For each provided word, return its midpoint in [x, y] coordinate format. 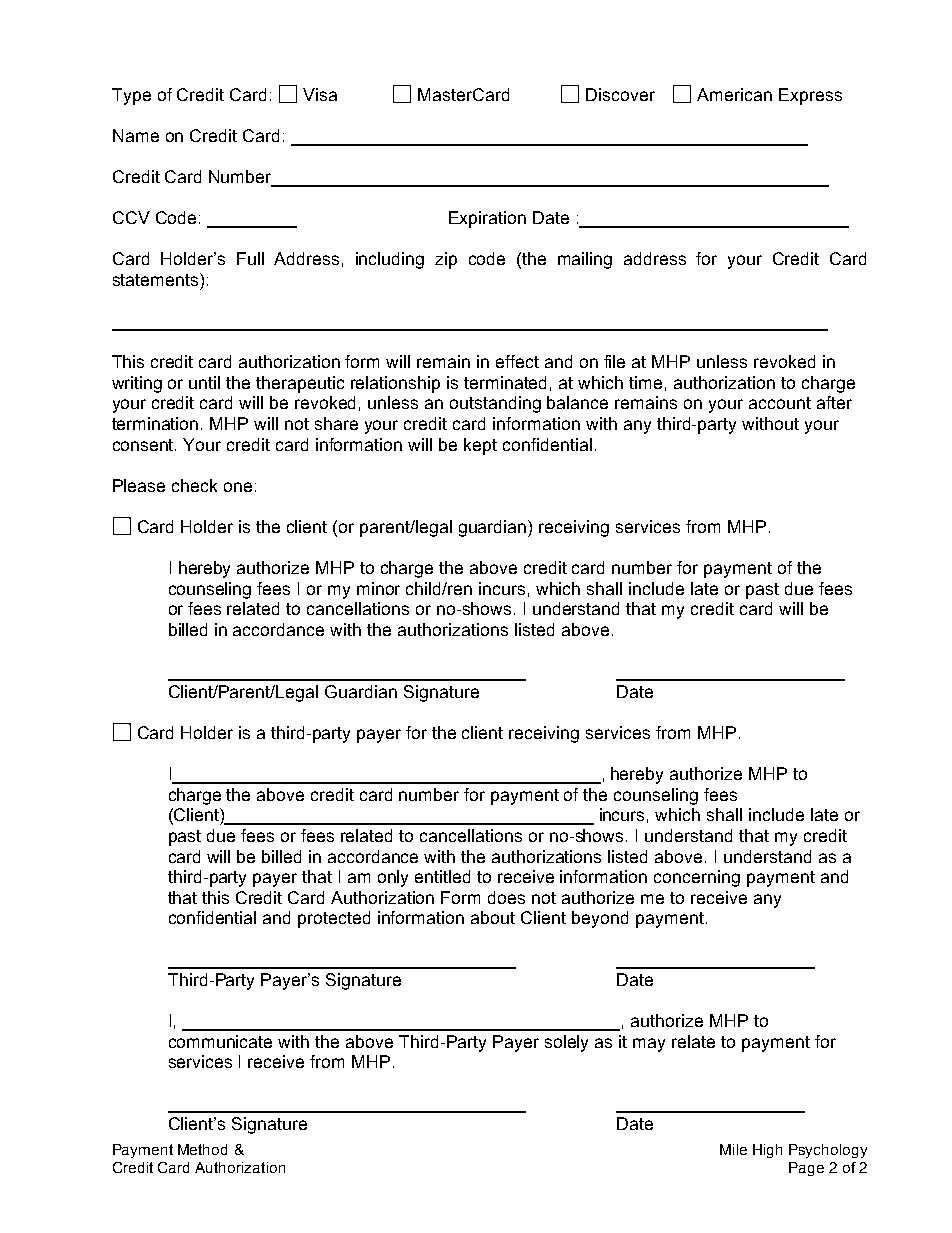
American [734, 94]
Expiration [487, 219]
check [194, 485]
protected [334, 919]
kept [480, 446]
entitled [442, 876]
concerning [697, 878]
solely [566, 1043]
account [780, 403]
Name [136, 135]
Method [202, 1149]
